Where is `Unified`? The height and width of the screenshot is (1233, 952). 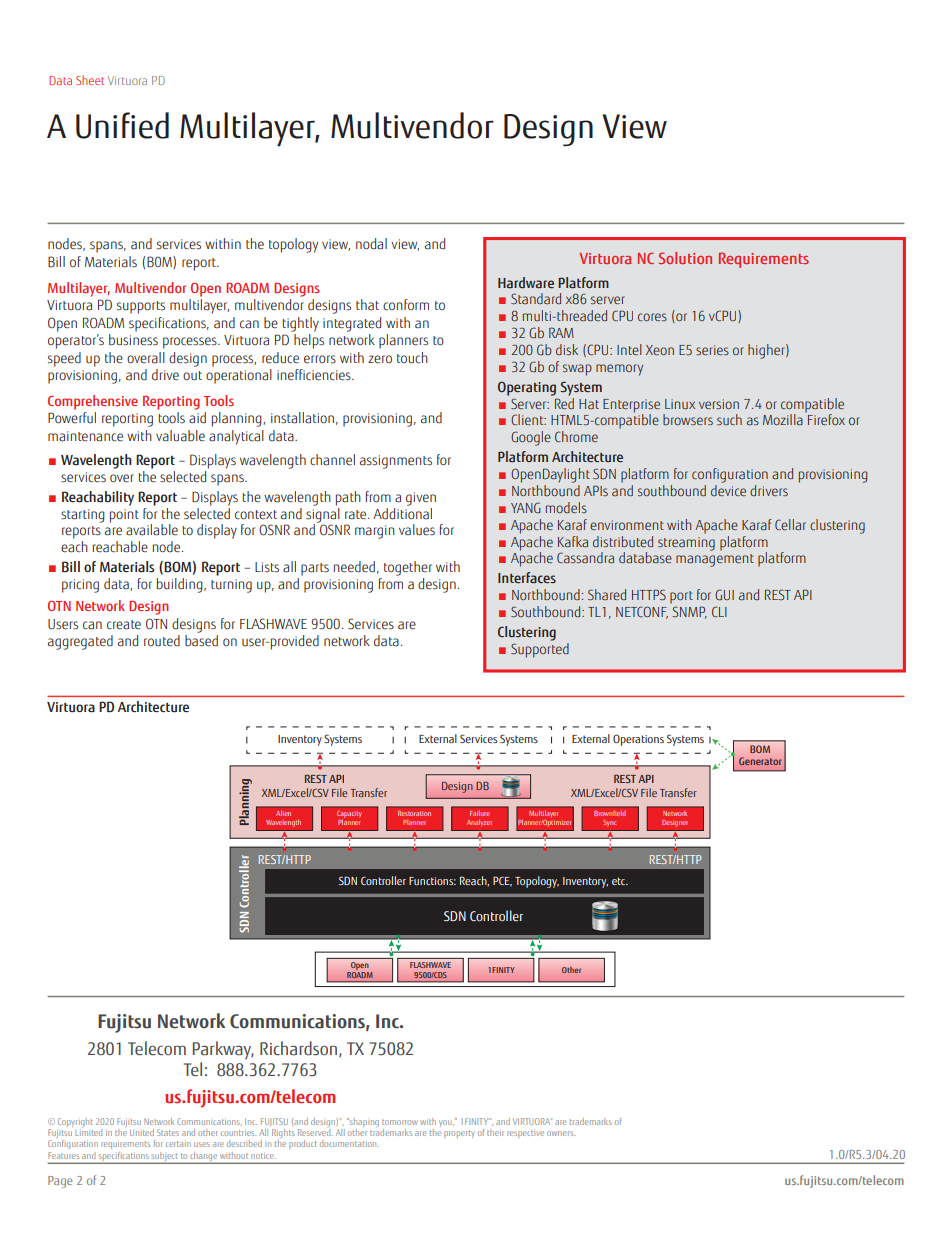 Unified is located at coordinates (122, 125).
